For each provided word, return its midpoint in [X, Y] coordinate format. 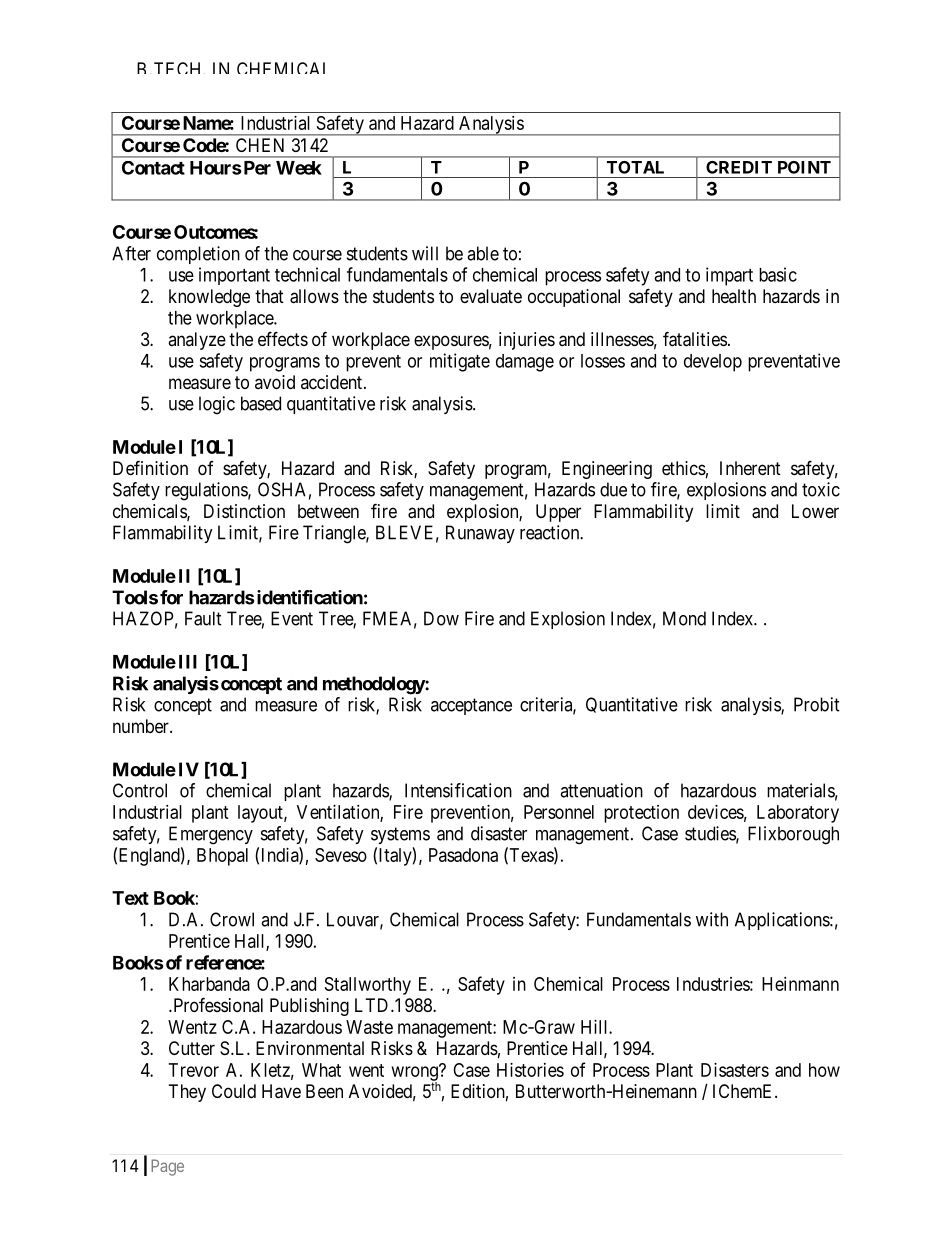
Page [167, 1167]
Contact [153, 168]
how [824, 1070]
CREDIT [739, 167]
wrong [416, 1074]
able [483, 253]
